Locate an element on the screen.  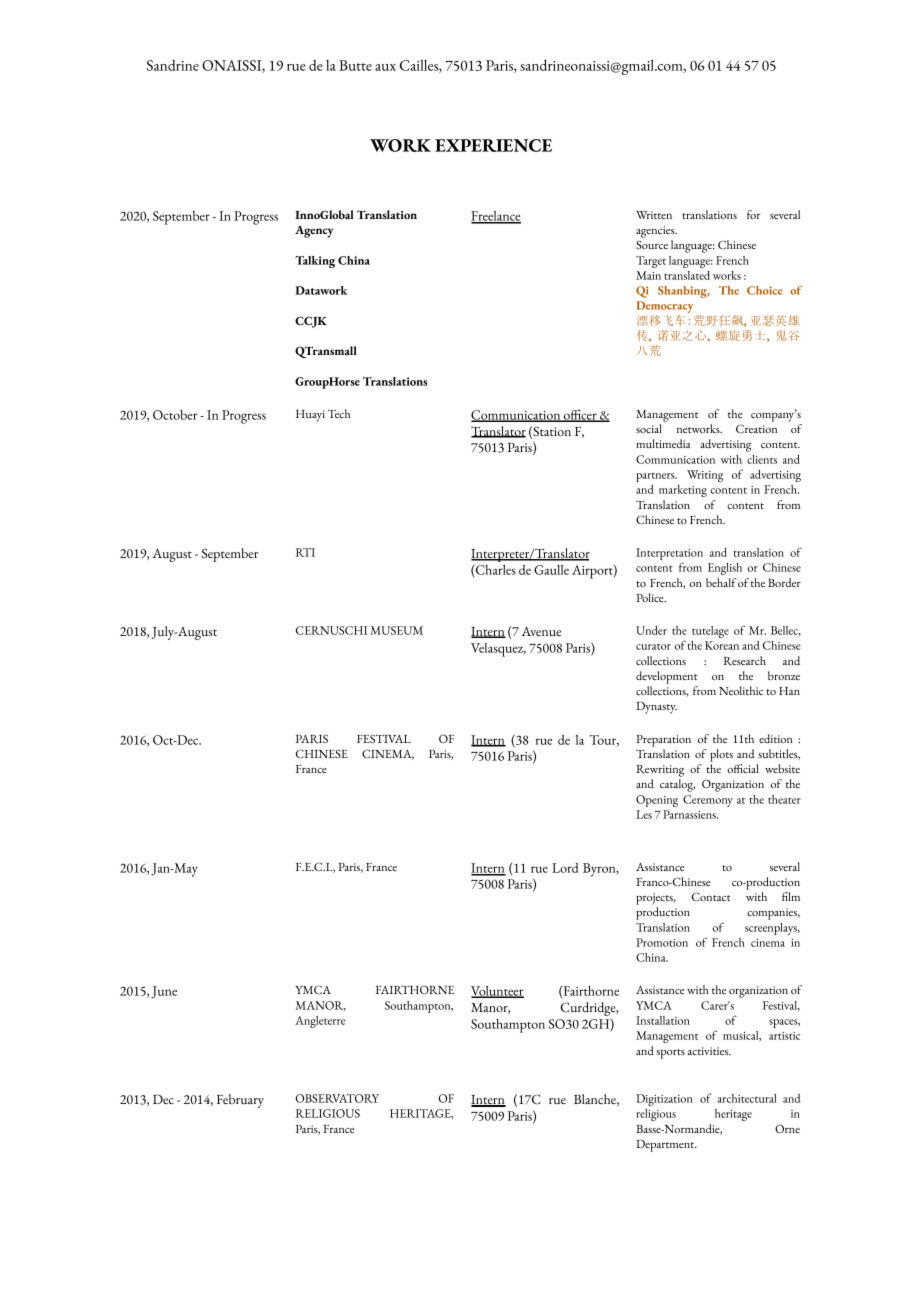
October is located at coordinates (175, 415).
